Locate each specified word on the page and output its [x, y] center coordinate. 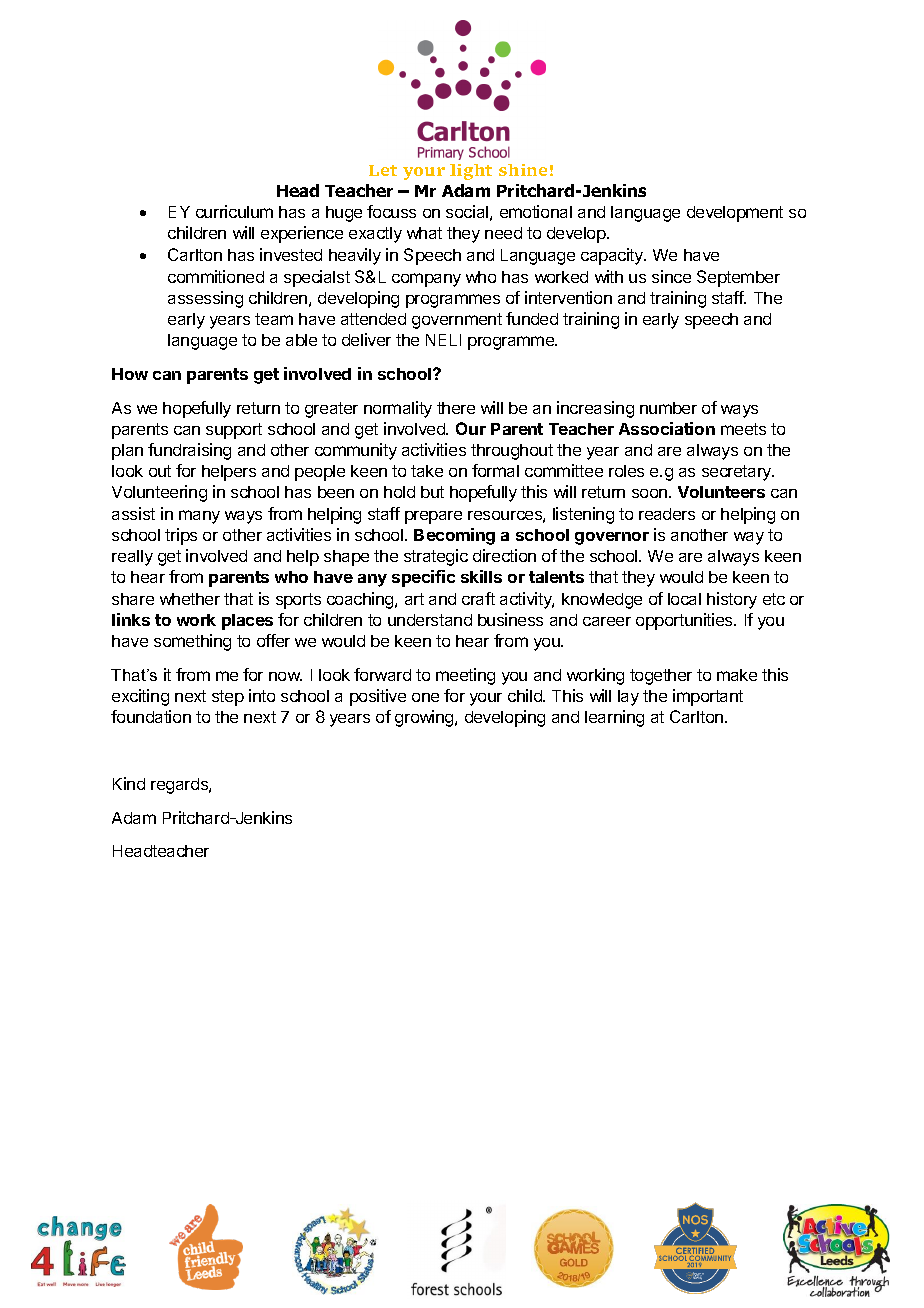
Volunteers [721, 492]
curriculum [234, 211]
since [671, 276]
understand [430, 620]
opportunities [685, 621]
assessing [205, 299]
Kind [129, 783]
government [457, 321]
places [247, 622]
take [427, 471]
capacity [613, 256]
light [471, 172]
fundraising [189, 451]
